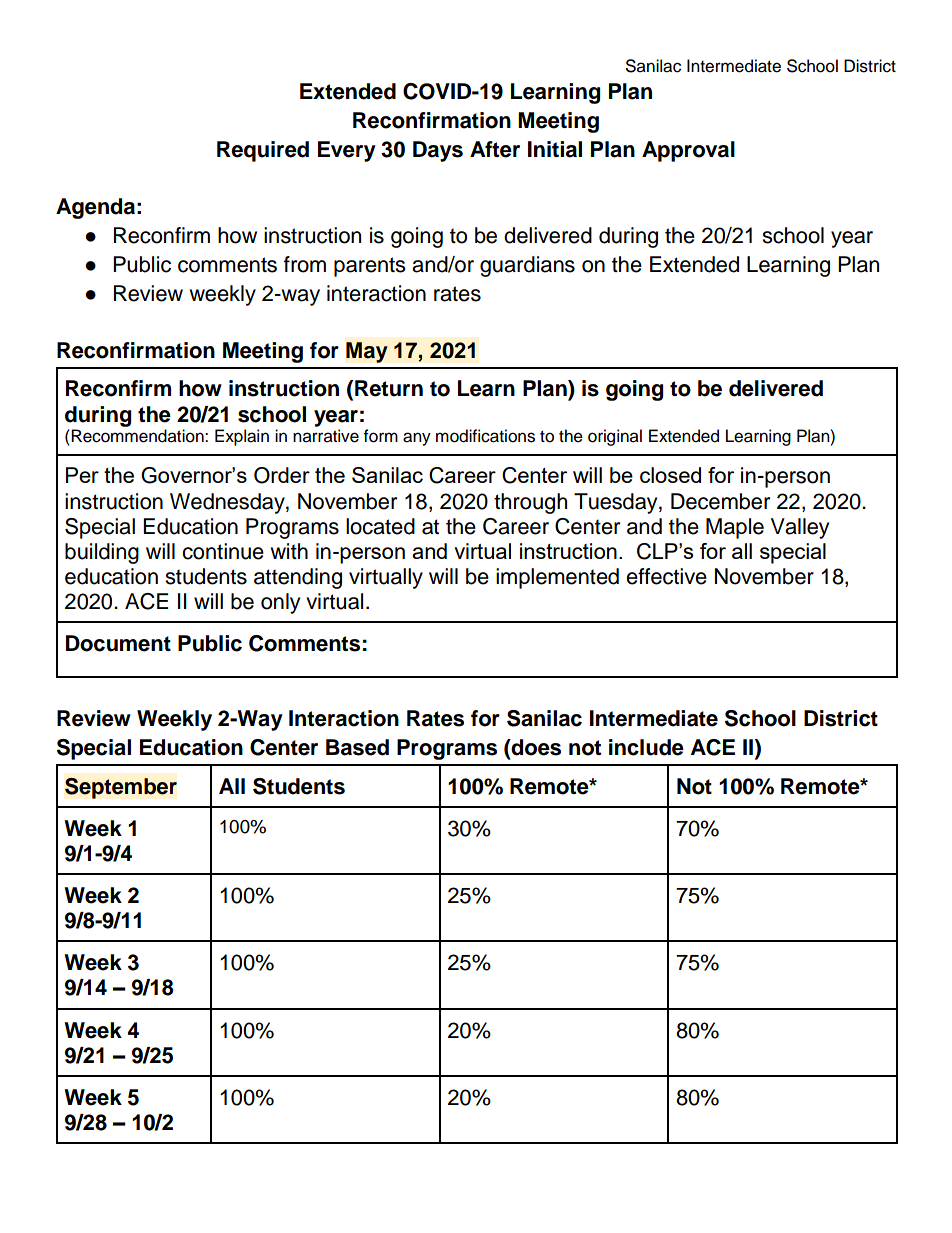 This page has width=952, height=1233. I want to click on closed, so click(670, 475).
